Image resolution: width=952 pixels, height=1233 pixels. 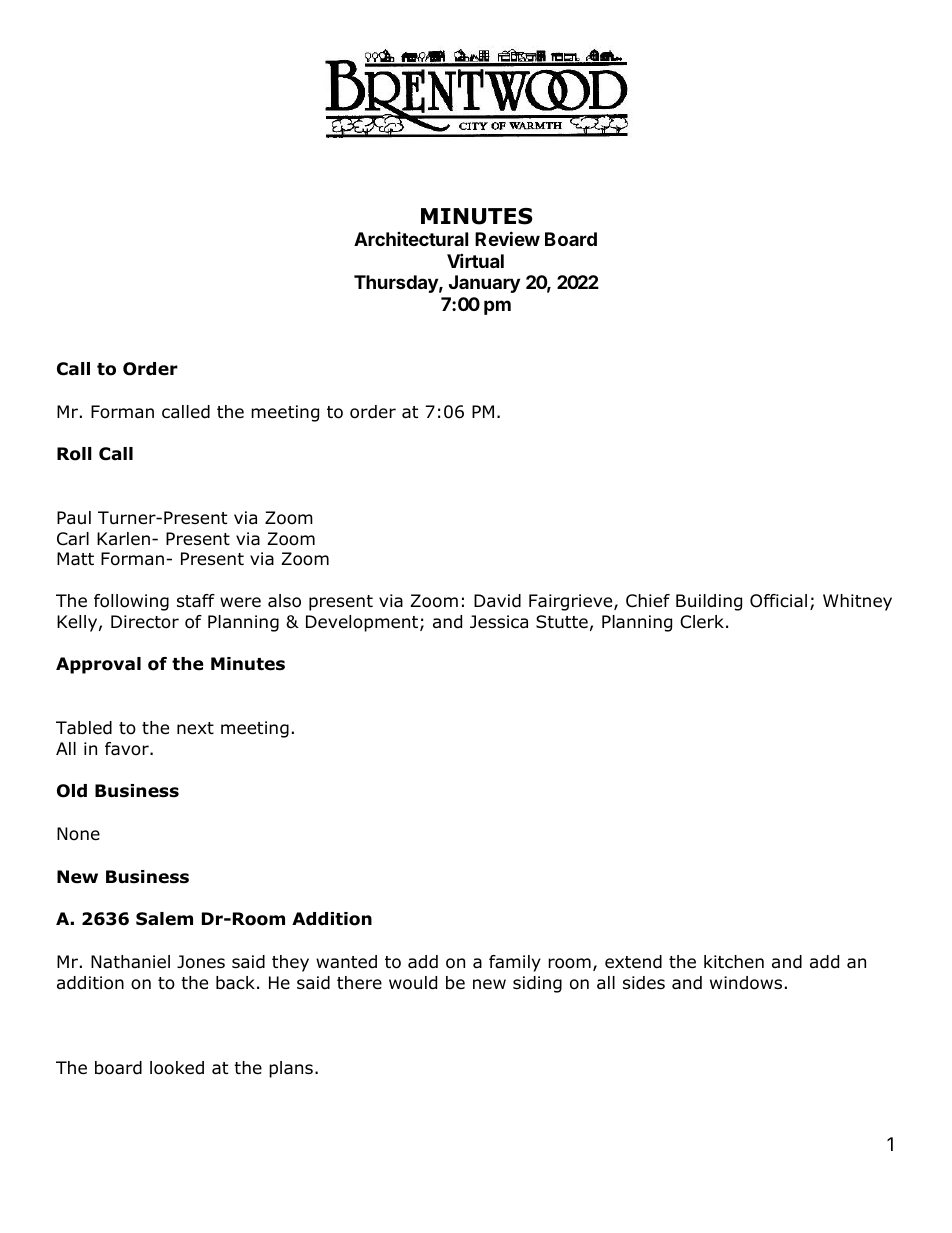 What do you see at coordinates (128, 749) in the screenshot?
I see `favor` at bounding box center [128, 749].
